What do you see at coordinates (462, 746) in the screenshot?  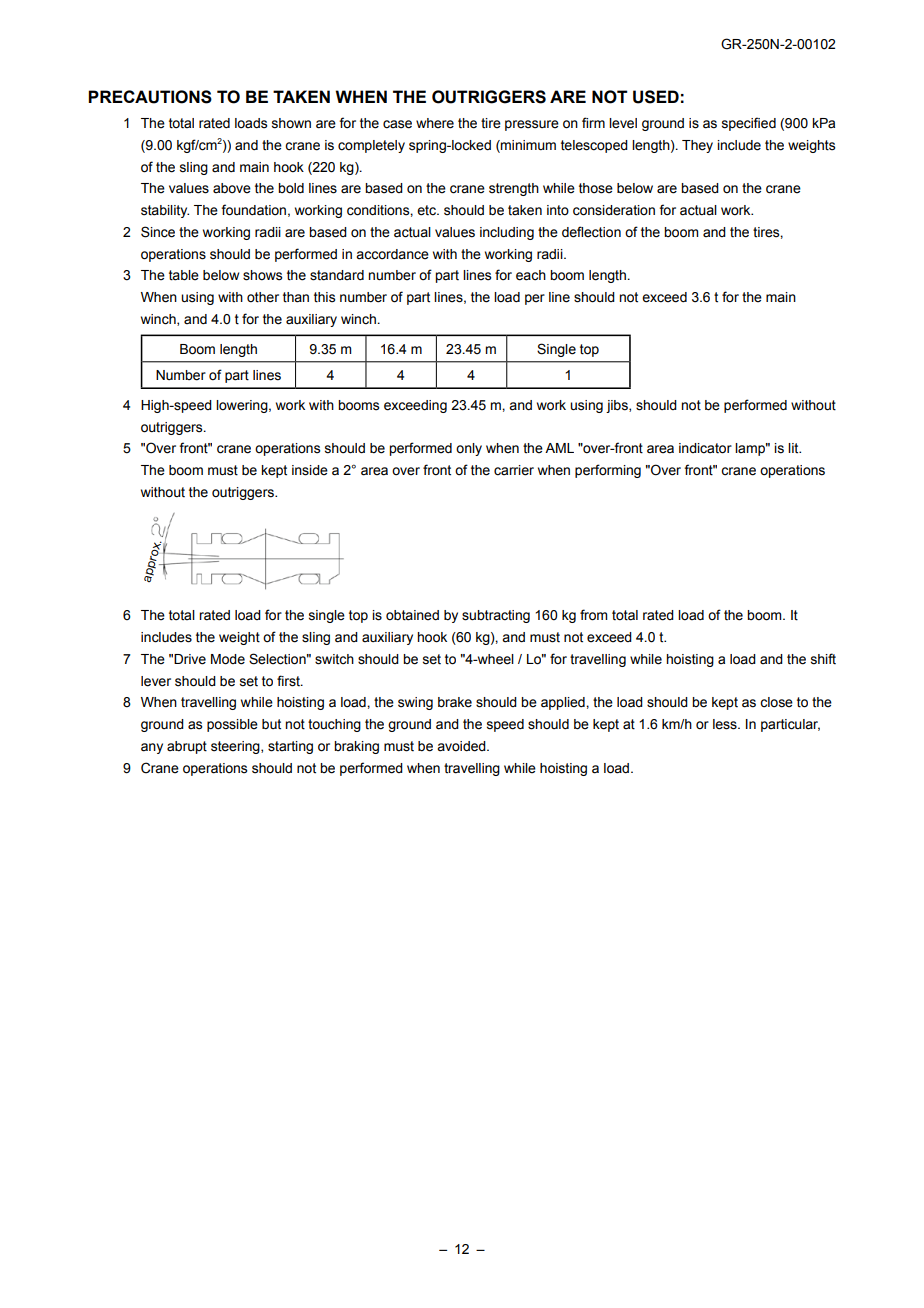 I see `avoided` at bounding box center [462, 746].
